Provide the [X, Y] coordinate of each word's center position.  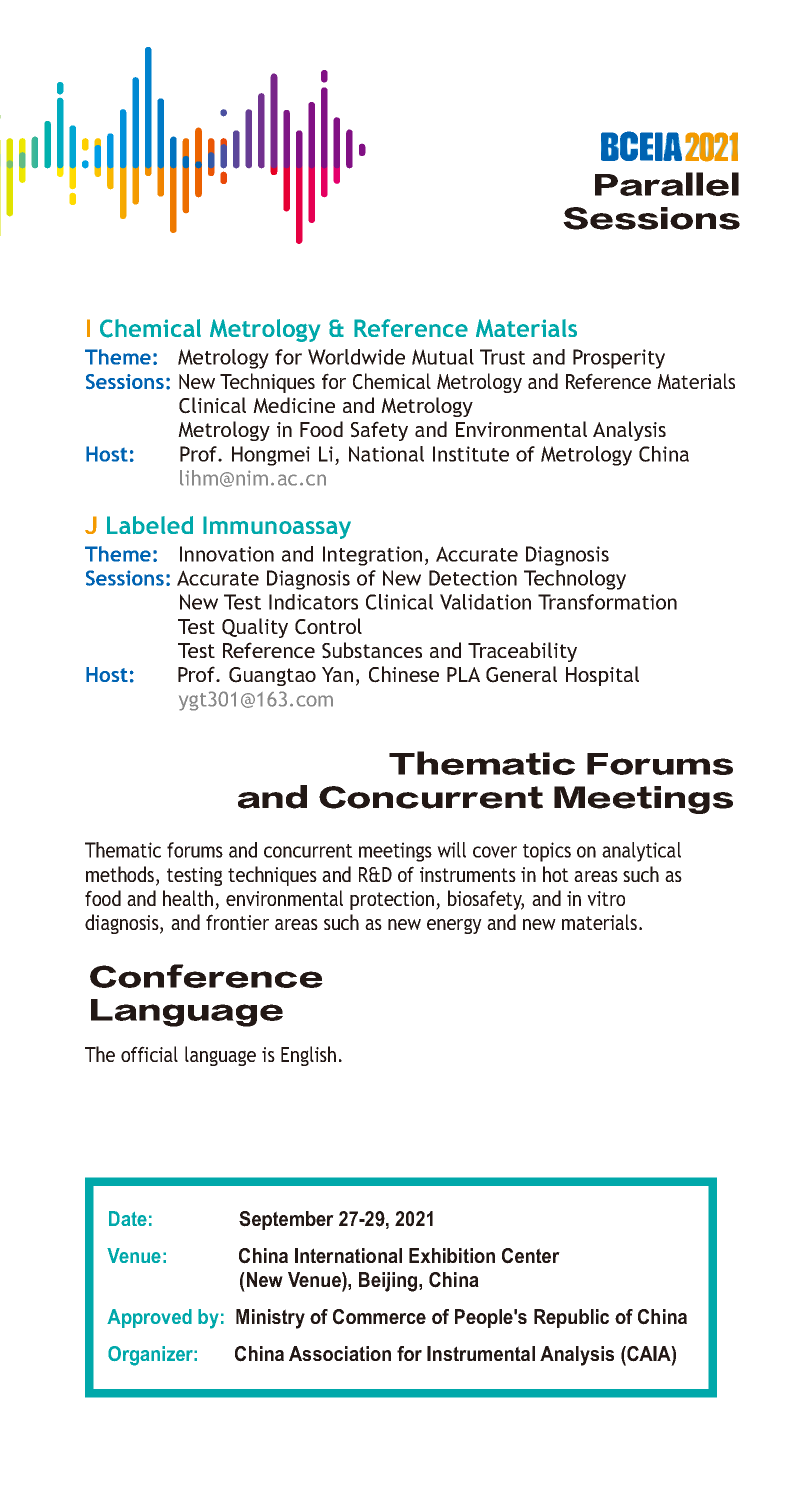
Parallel [667, 184]
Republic [571, 1318]
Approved [149, 1318]
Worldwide [356, 357]
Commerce [379, 1317]
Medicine [294, 405]
